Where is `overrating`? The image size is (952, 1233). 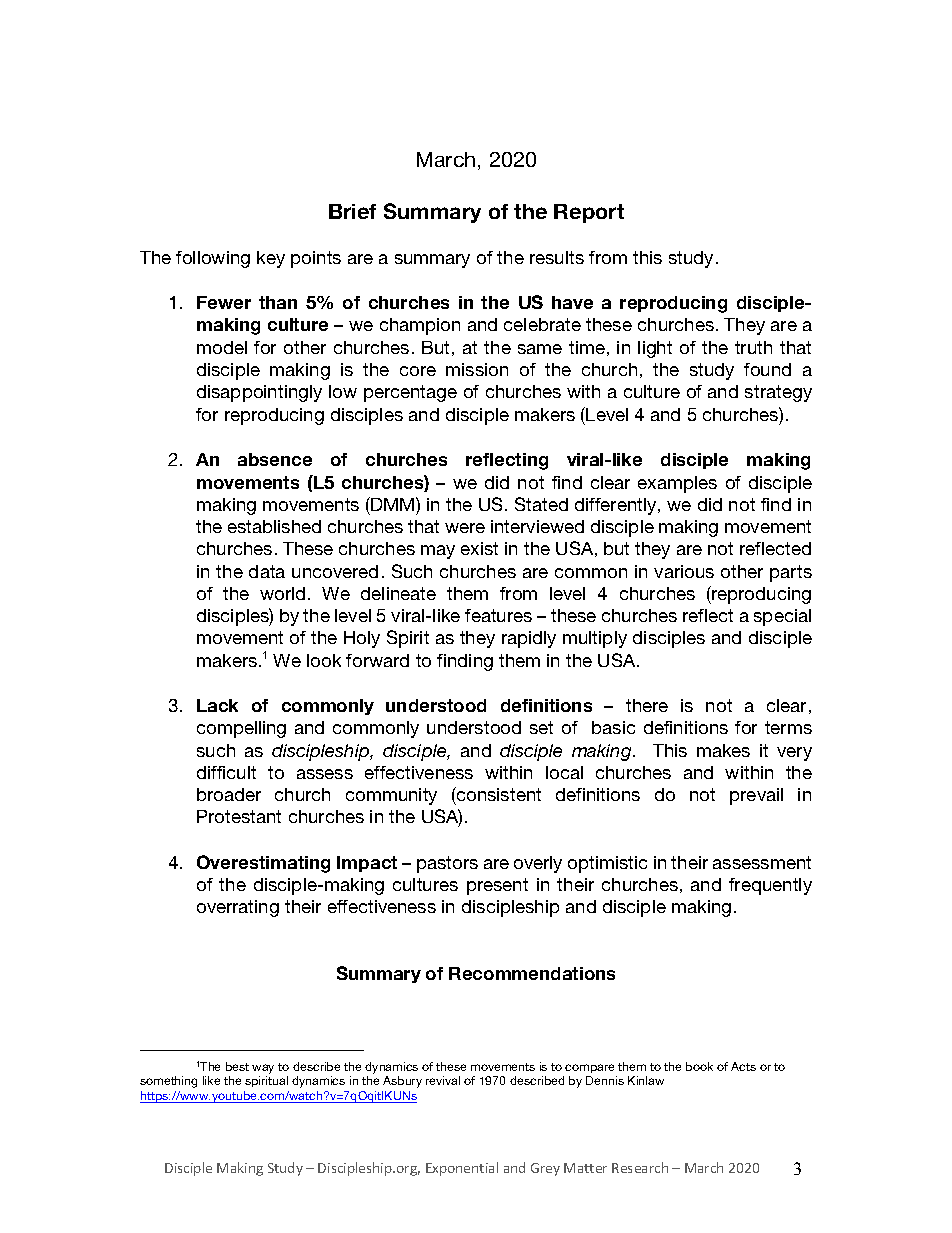 overrating is located at coordinates (238, 908).
